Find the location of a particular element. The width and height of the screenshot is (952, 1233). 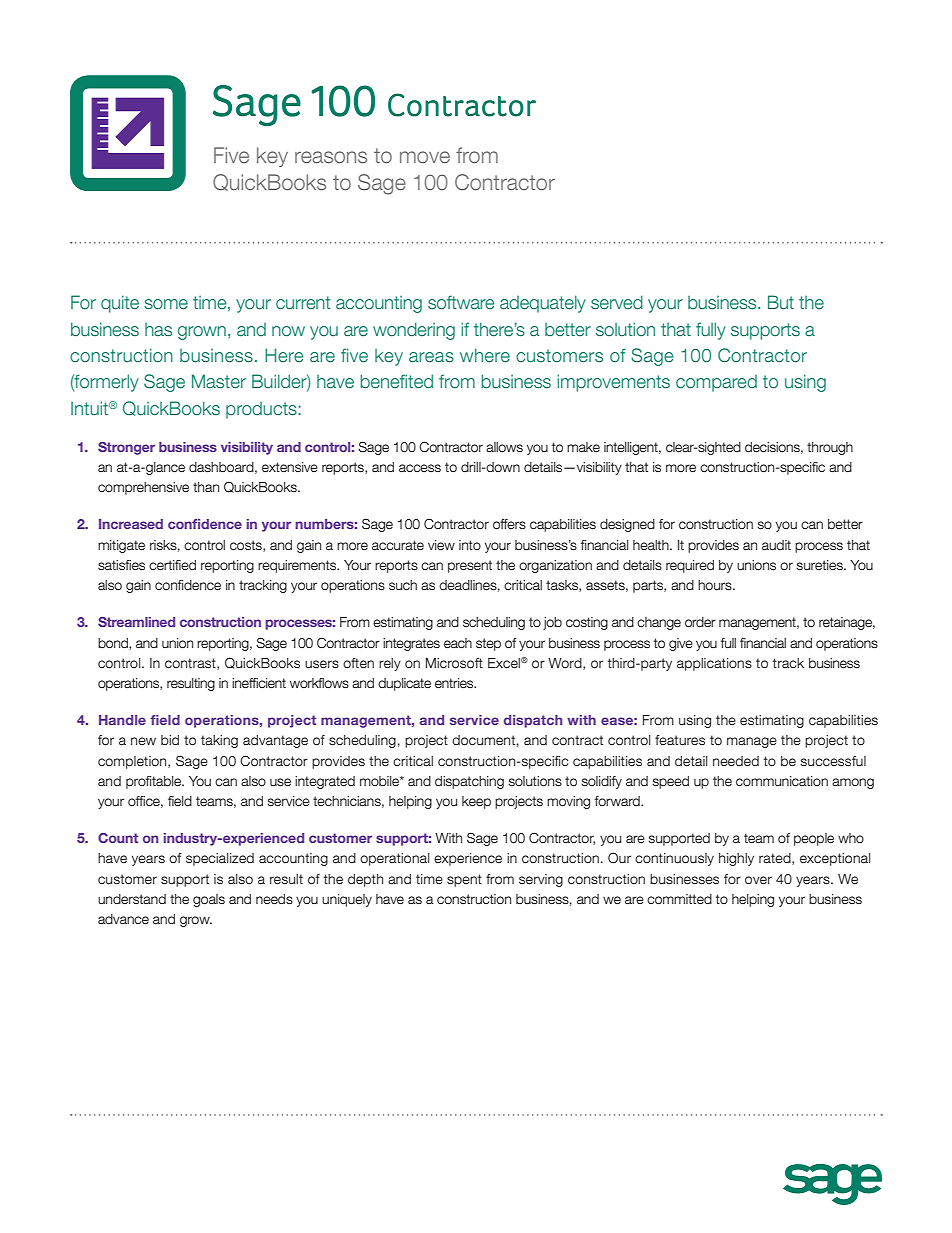

step is located at coordinates (488, 644).
